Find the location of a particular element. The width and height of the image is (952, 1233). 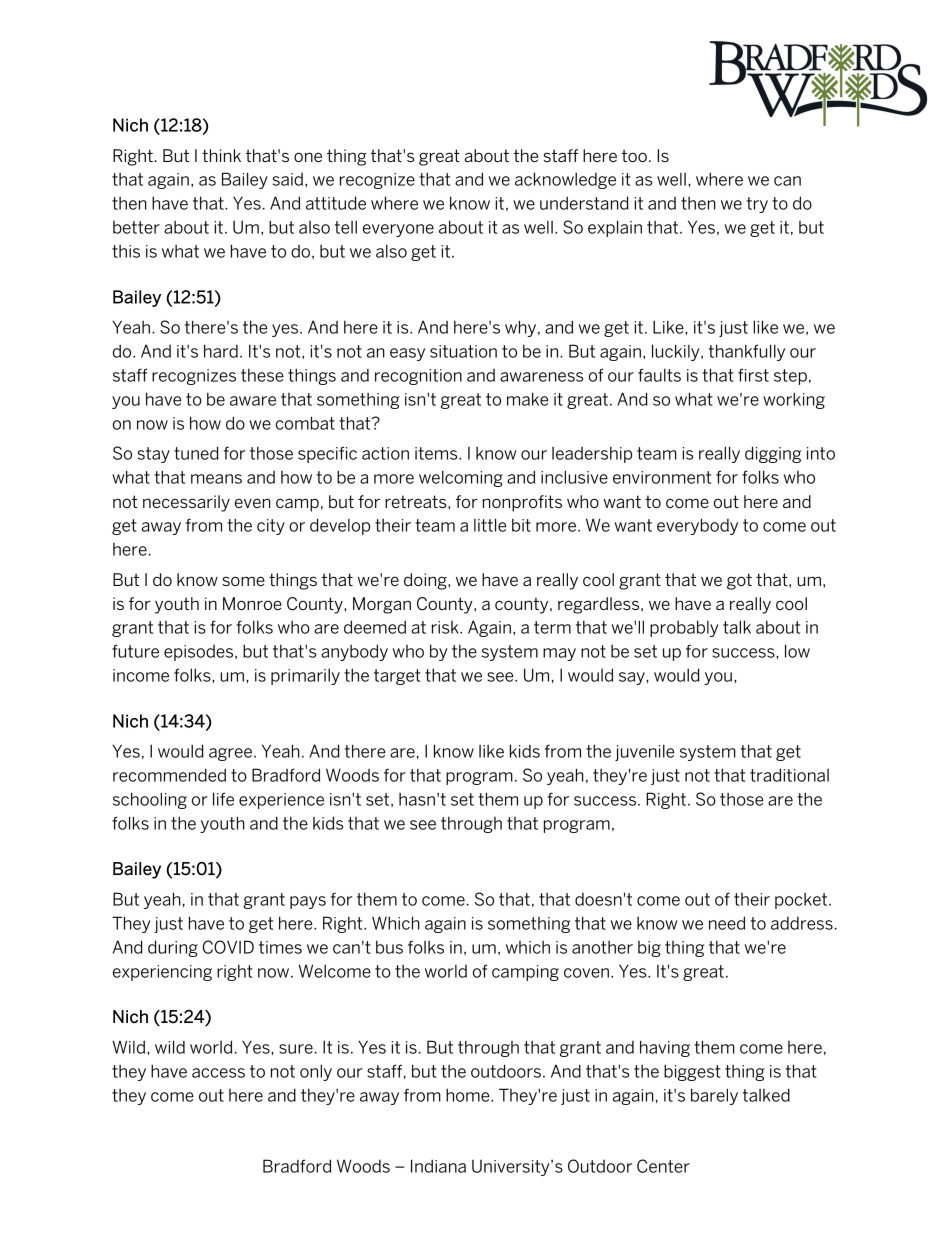

need is located at coordinates (727, 923).
